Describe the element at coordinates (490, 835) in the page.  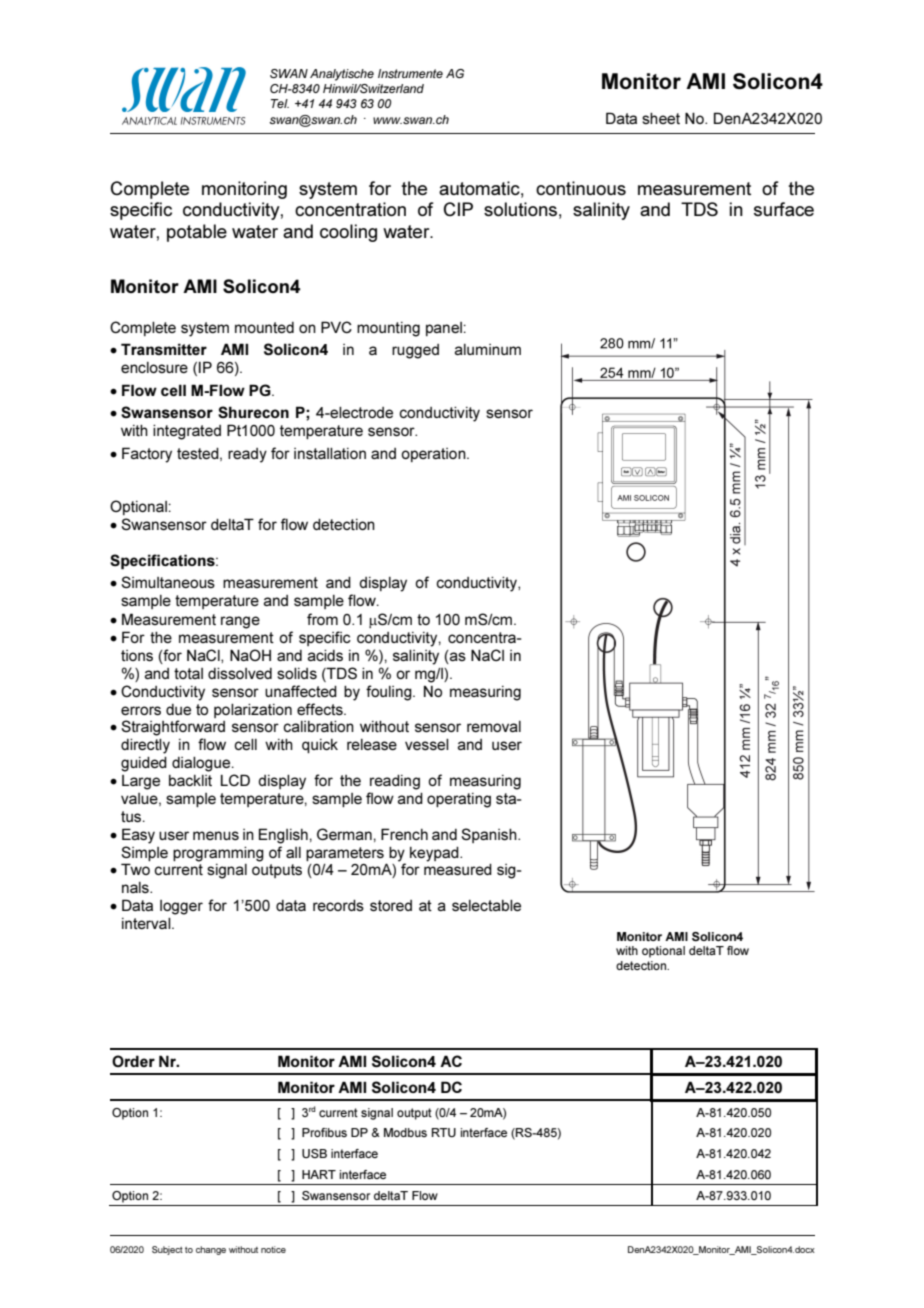
I see `Spanish` at that location.
